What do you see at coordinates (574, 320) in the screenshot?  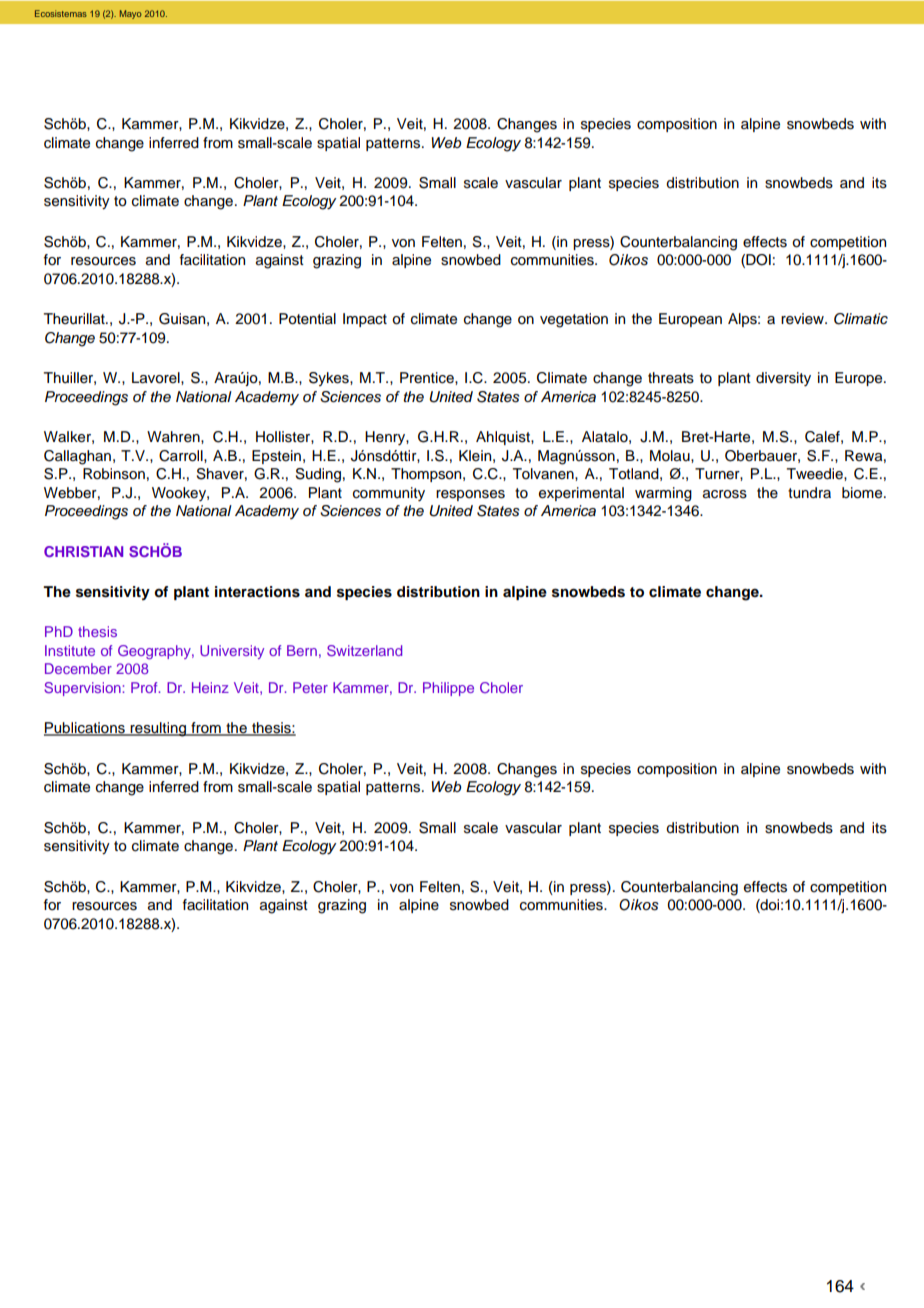 I see `vegetation` at bounding box center [574, 320].
